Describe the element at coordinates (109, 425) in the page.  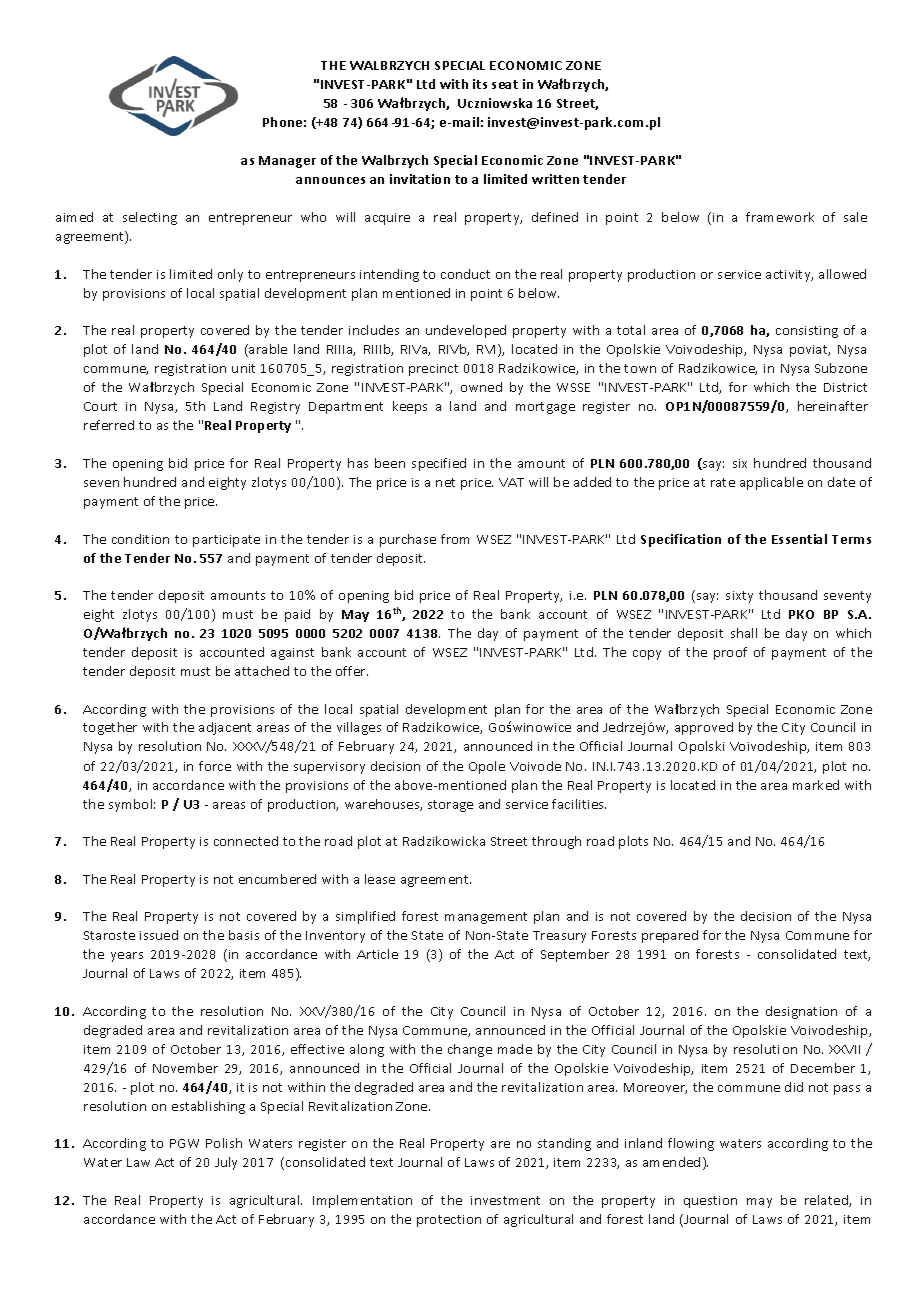
I see `referred` at that location.
